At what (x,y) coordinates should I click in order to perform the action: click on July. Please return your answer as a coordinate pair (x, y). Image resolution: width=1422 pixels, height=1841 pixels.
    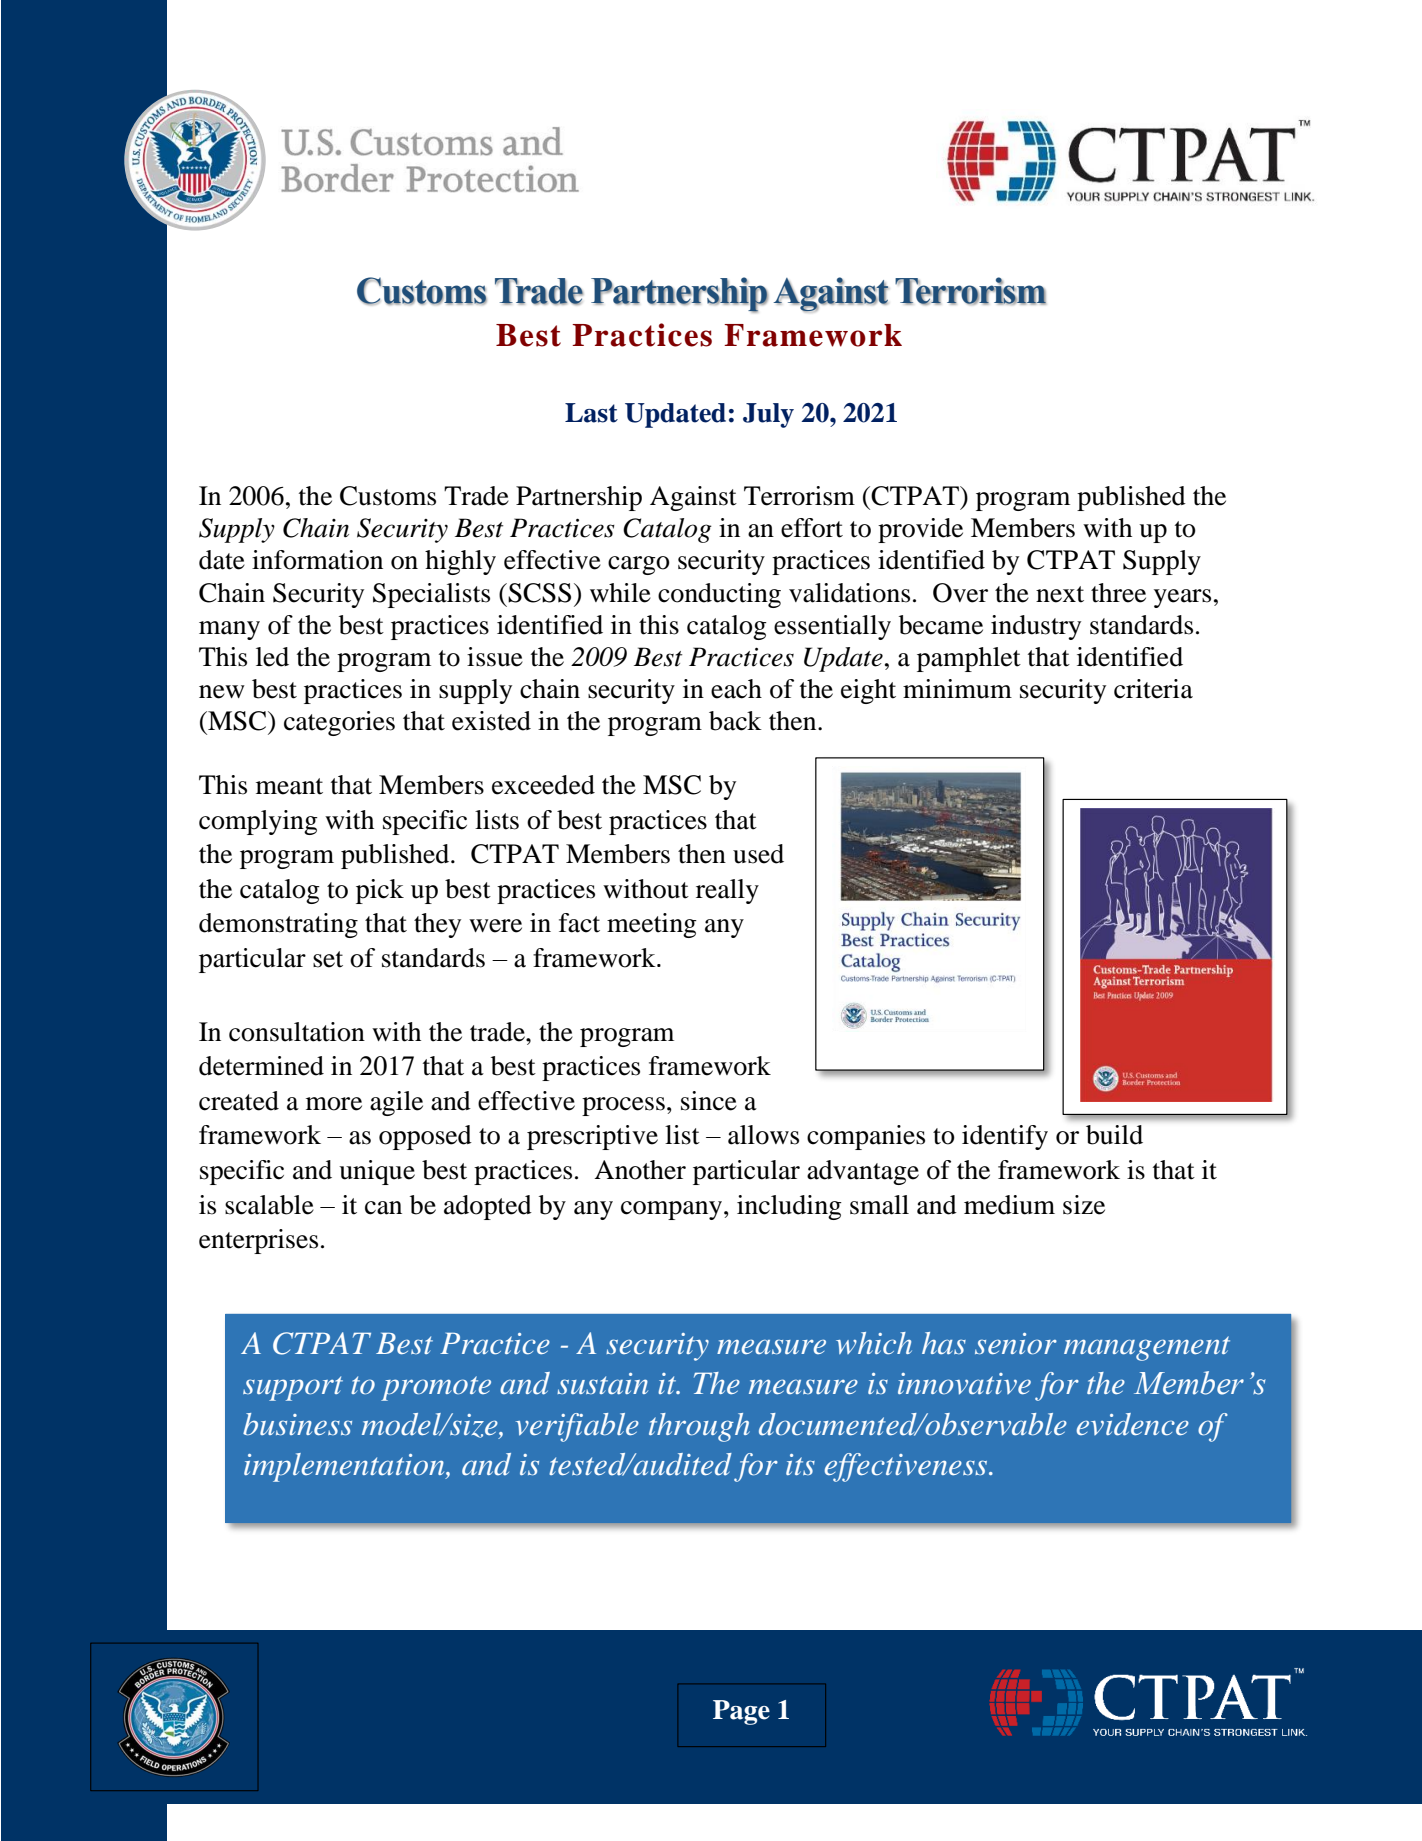
    Looking at the image, I should click on (768, 415).
